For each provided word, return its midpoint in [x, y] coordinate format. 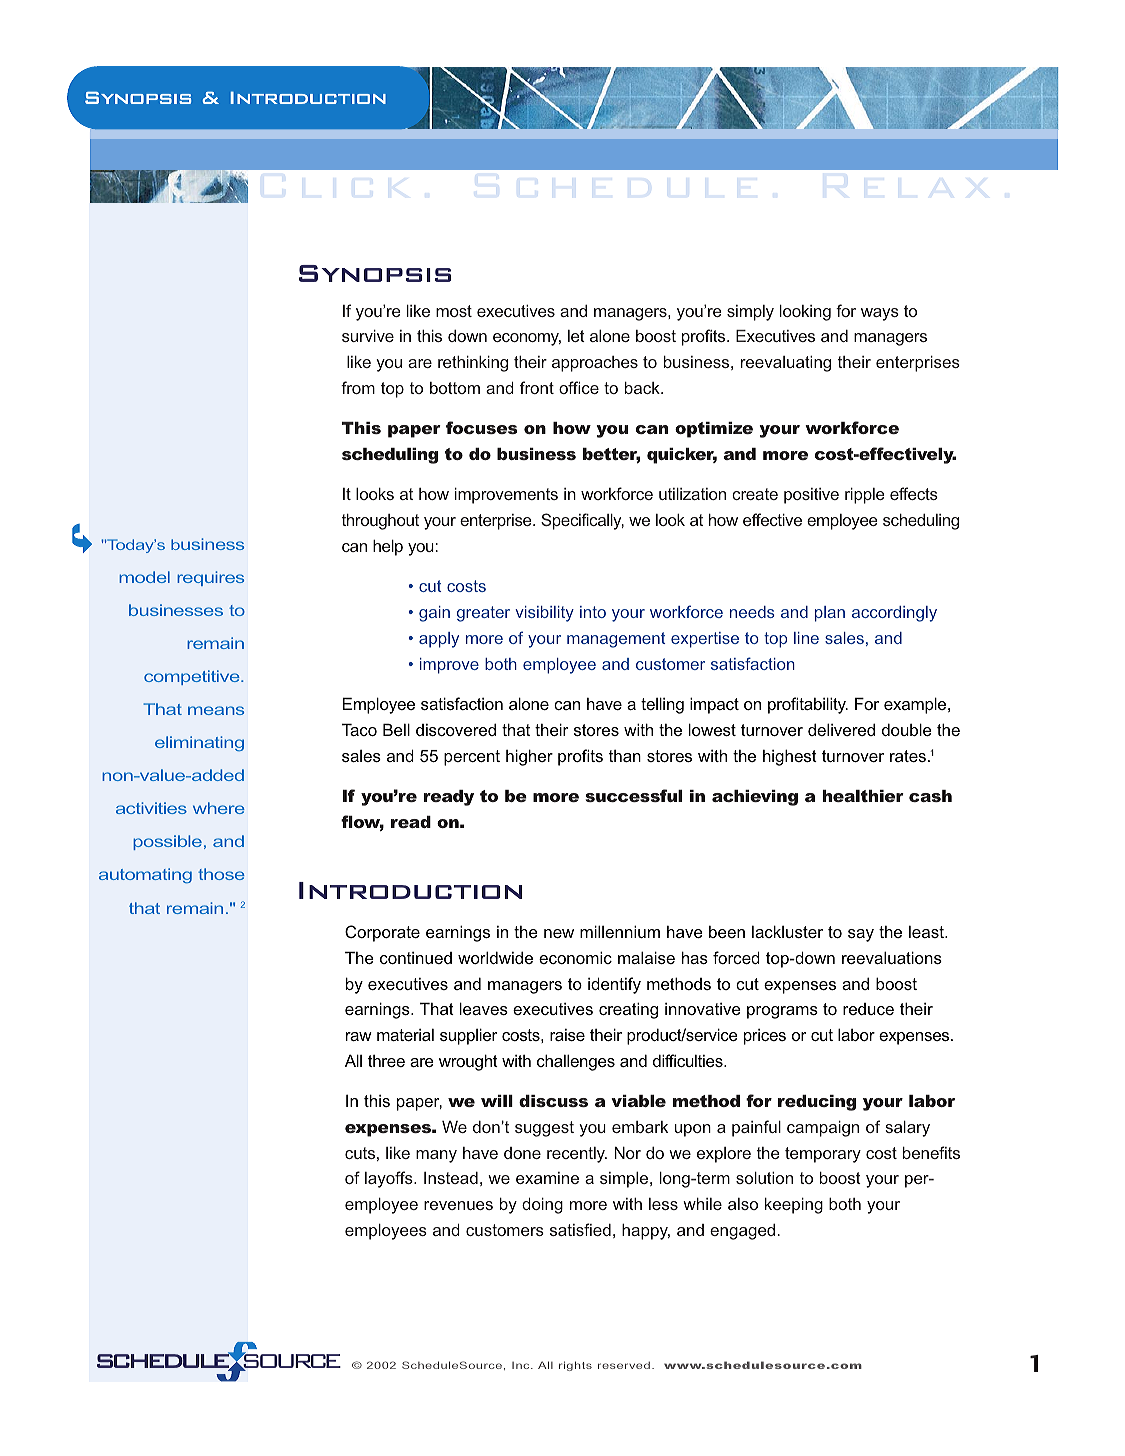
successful [633, 795]
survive [368, 336]
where [219, 808]
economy [527, 339]
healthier [863, 796]
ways [880, 314]
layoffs [390, 1179]
